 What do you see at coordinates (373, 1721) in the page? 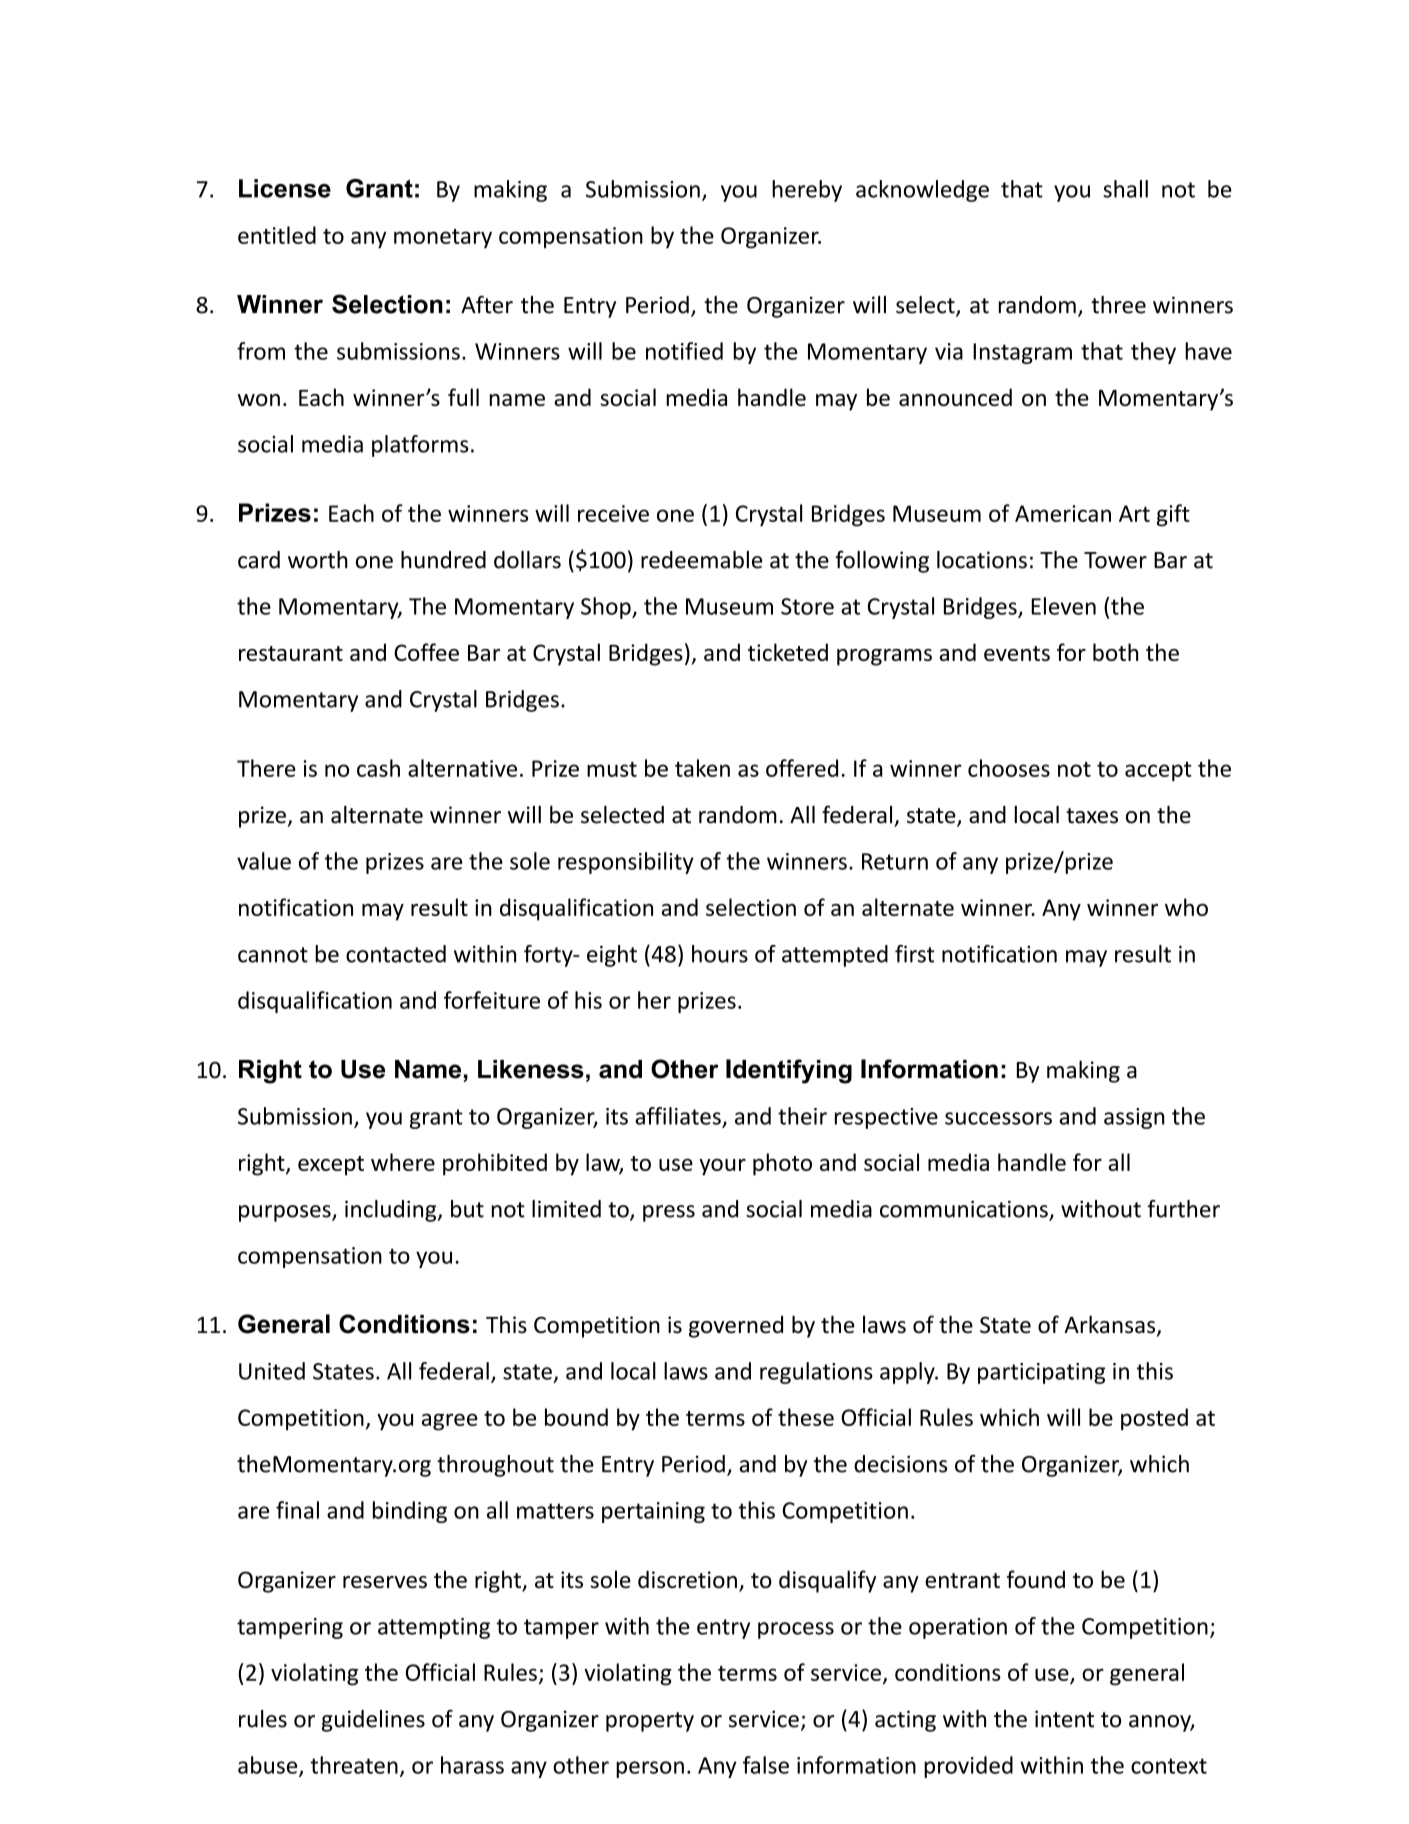
I see `guidelines` at bounding box center [373, 1721].
